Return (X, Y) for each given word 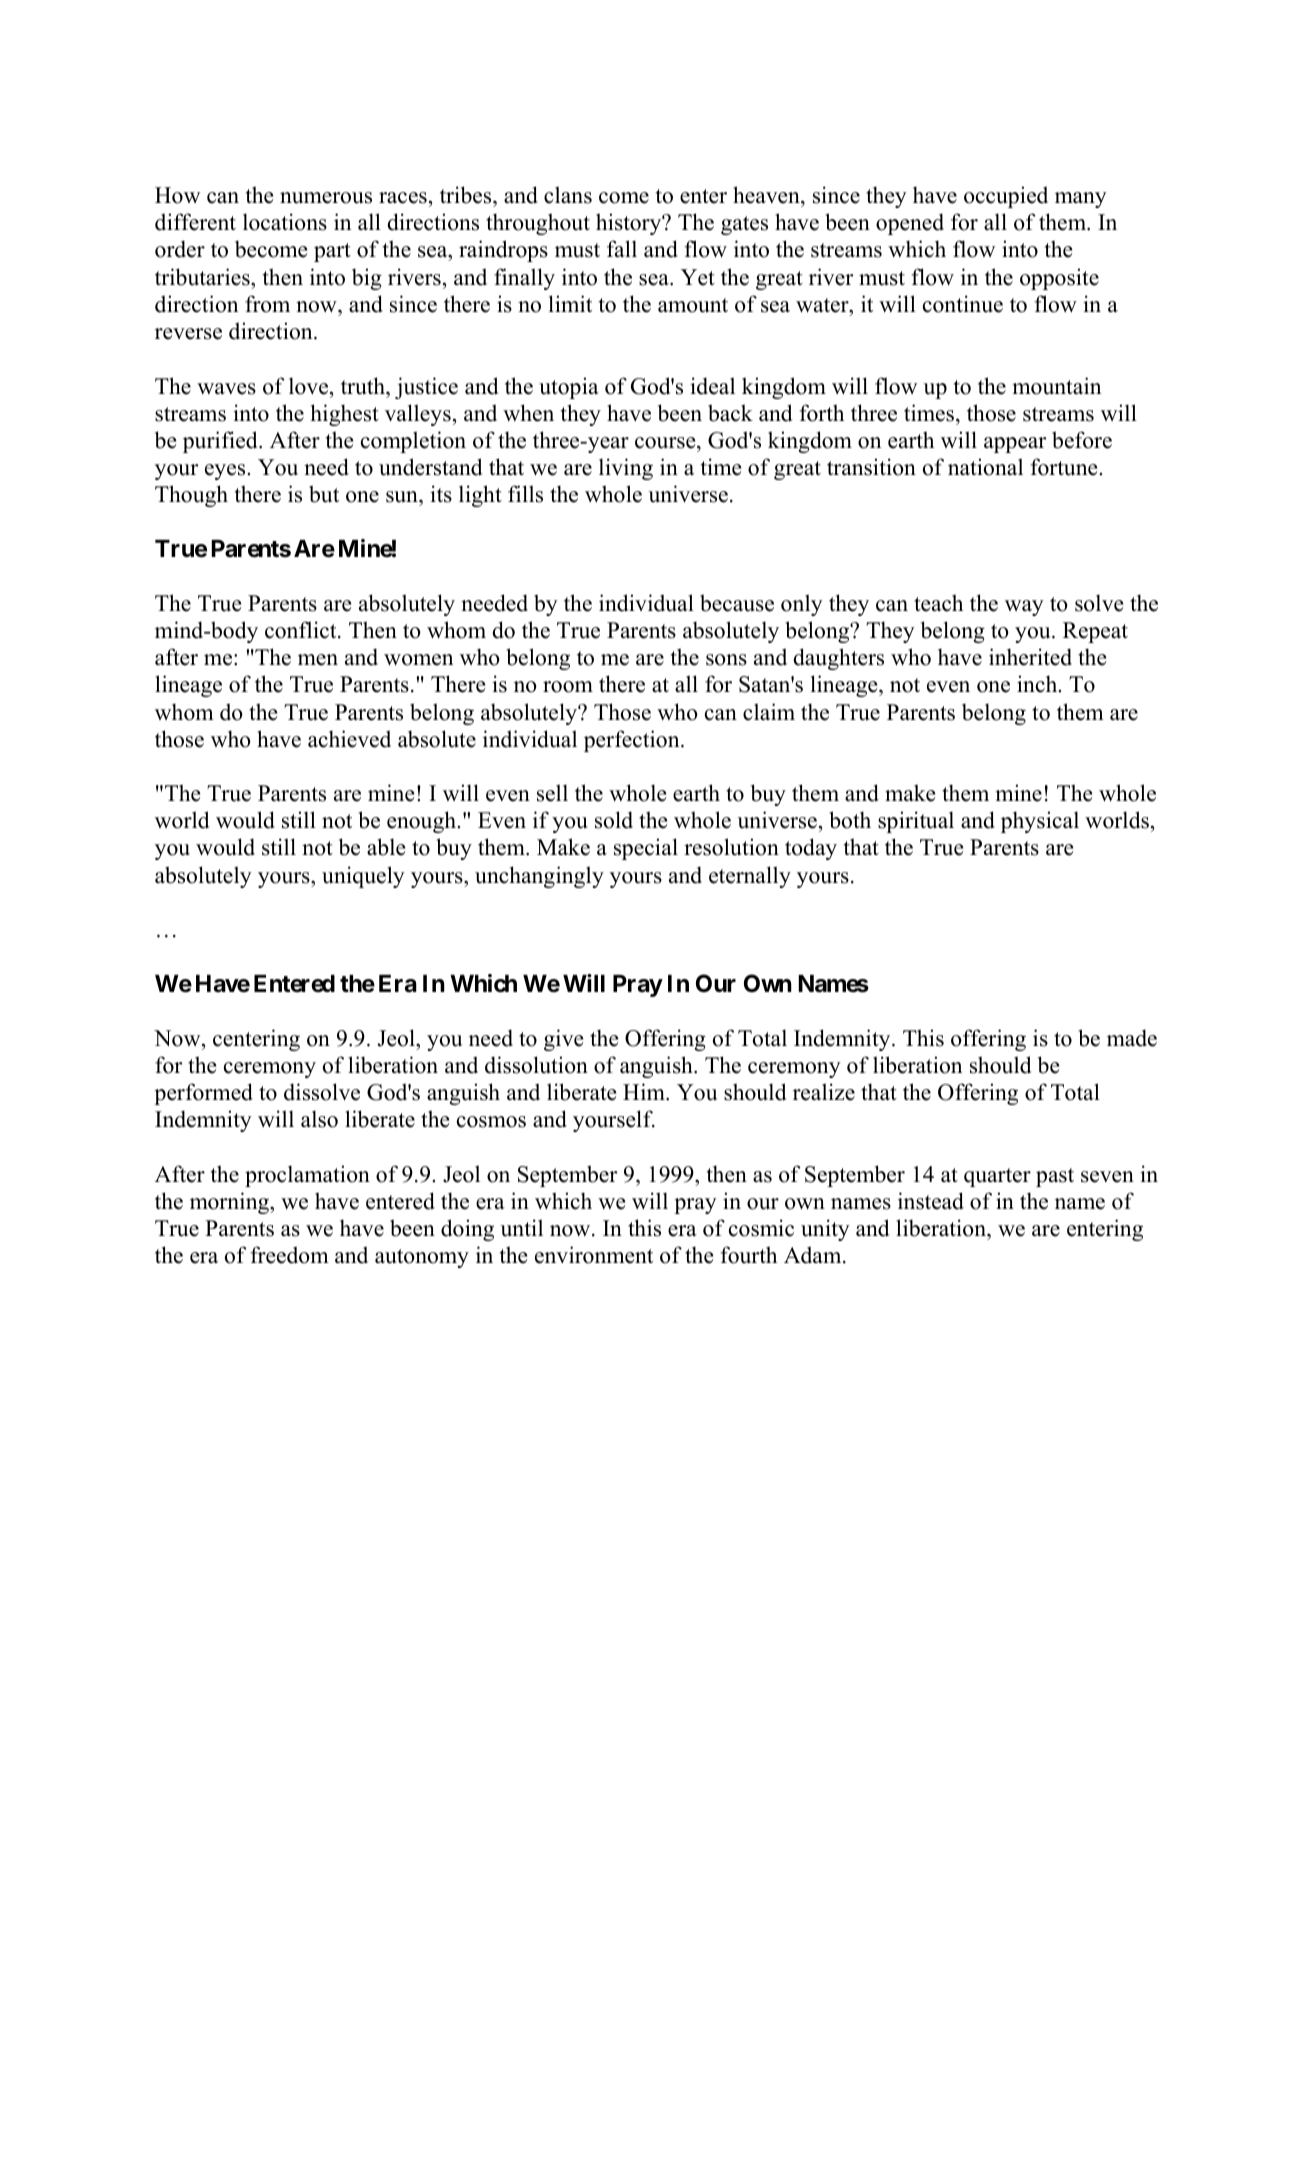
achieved (349, 739)
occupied (1006, 197)
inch (1038, 684)
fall (622, 248)
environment (594, 1255)
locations (285, 222)
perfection (633, 741)
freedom (290, 1255)
